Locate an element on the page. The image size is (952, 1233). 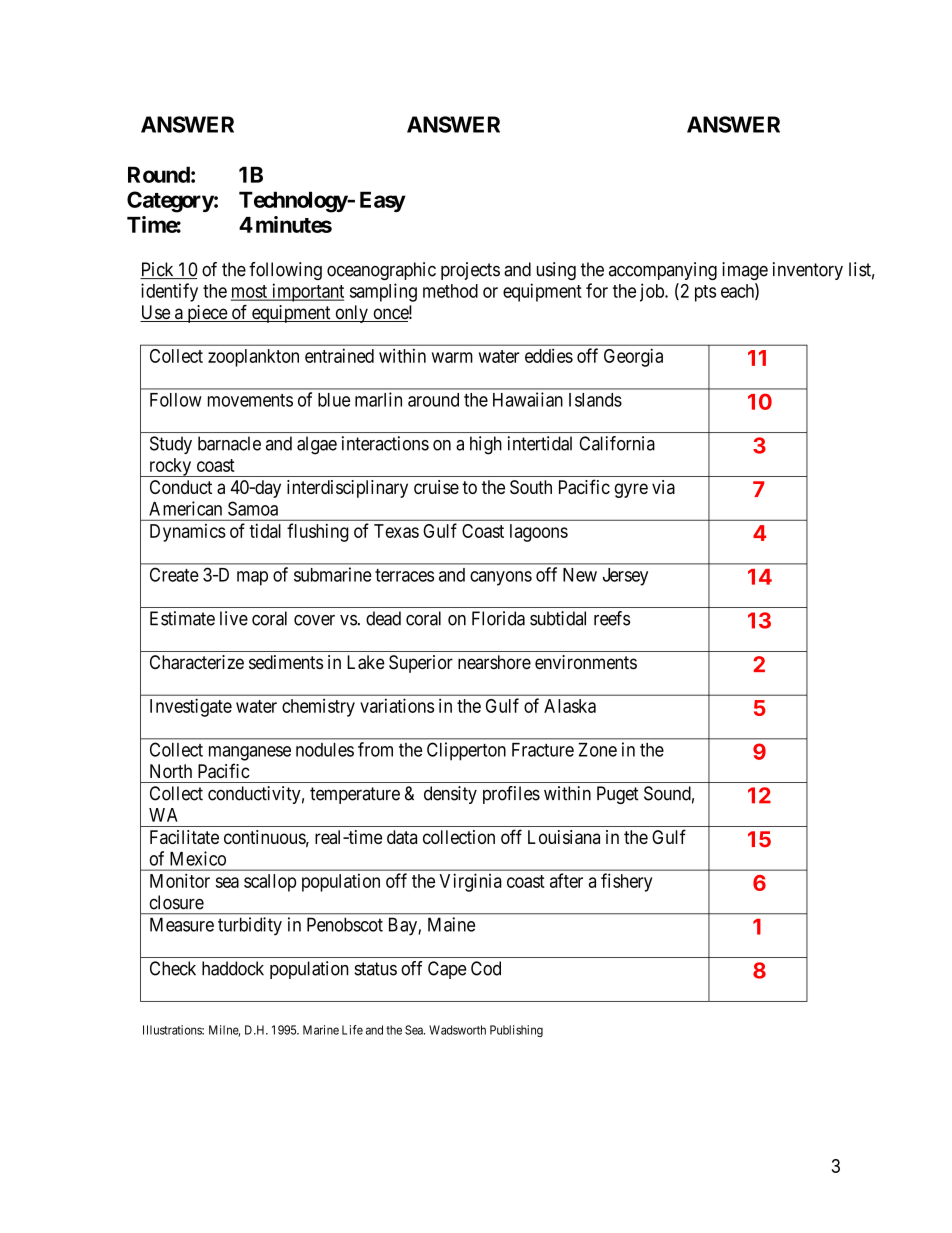
profiles is located at coordinates (511, 795).
